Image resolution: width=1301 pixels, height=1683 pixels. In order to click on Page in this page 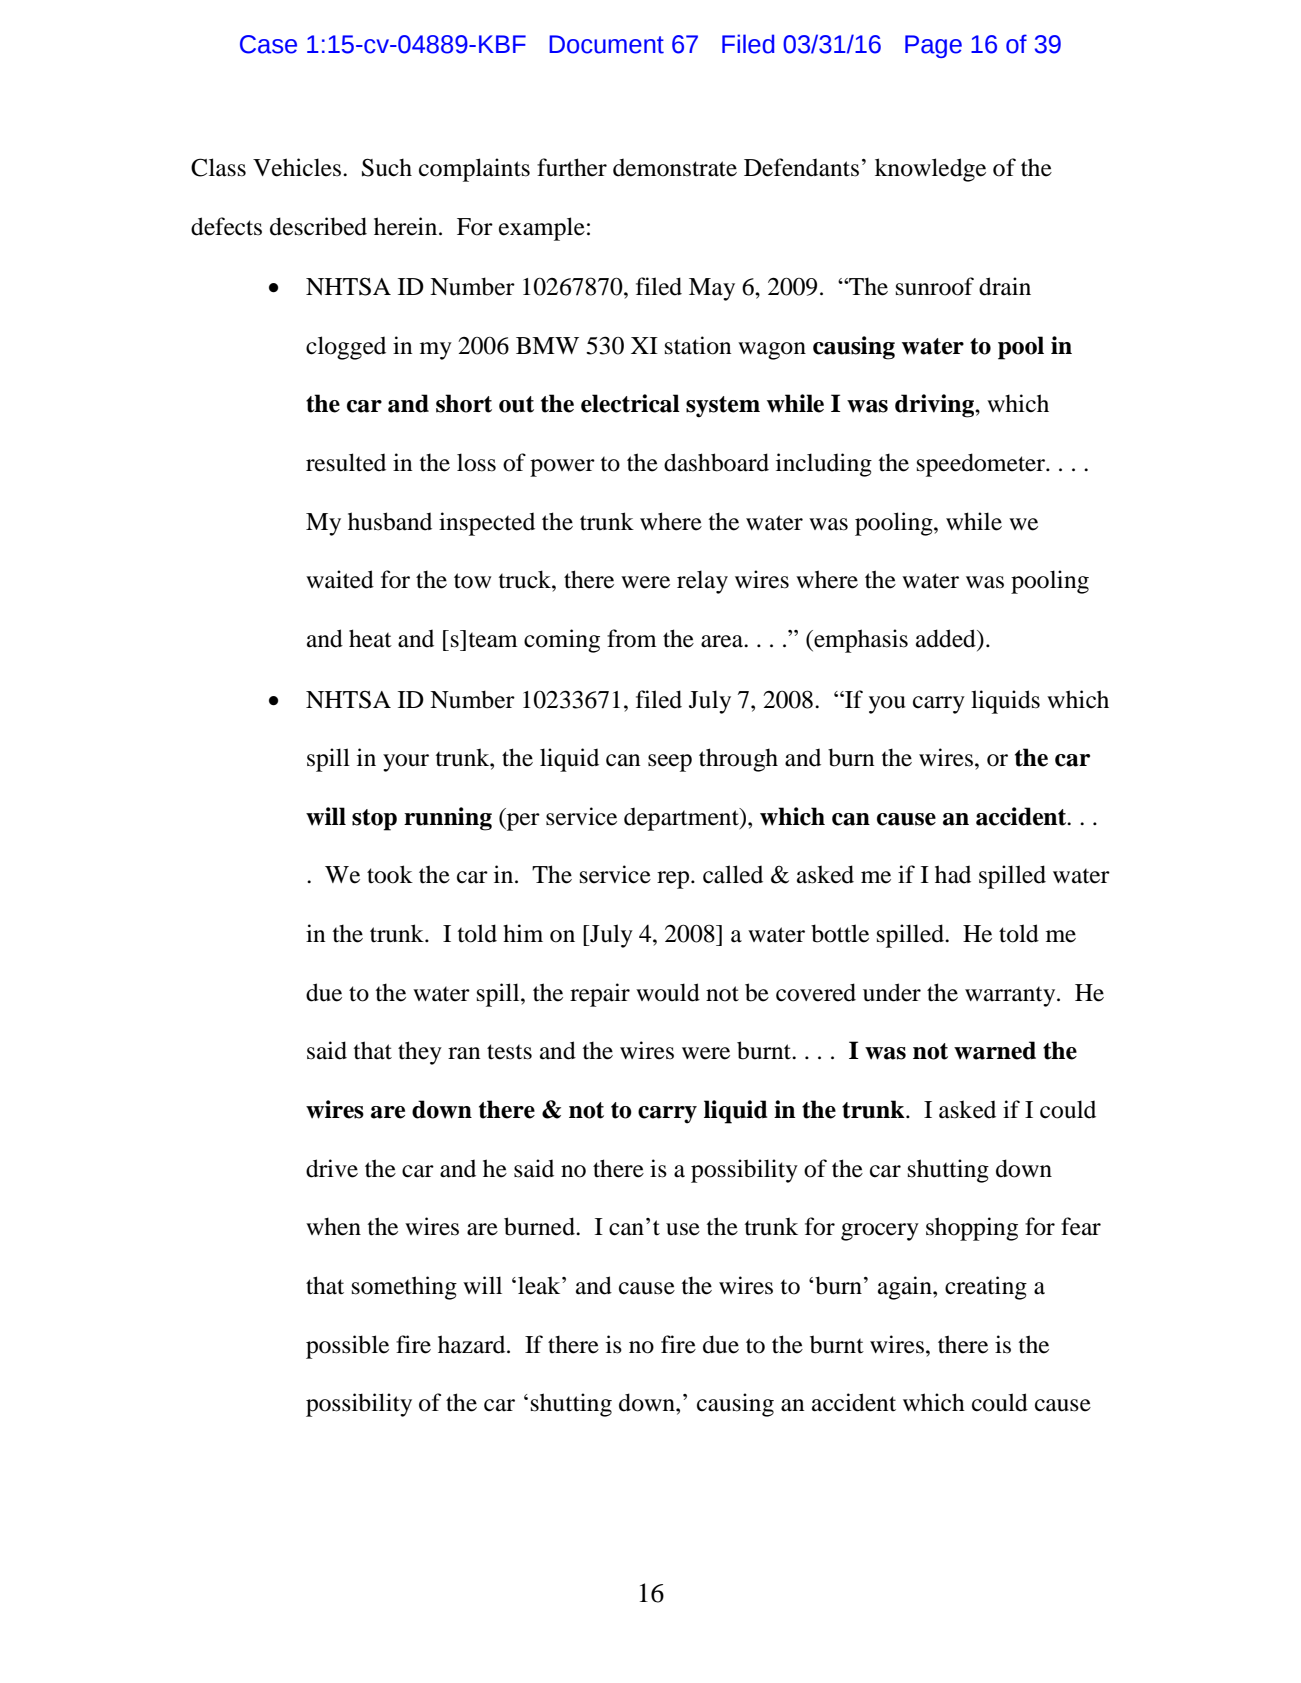, I will do `click(933, 46)`.
